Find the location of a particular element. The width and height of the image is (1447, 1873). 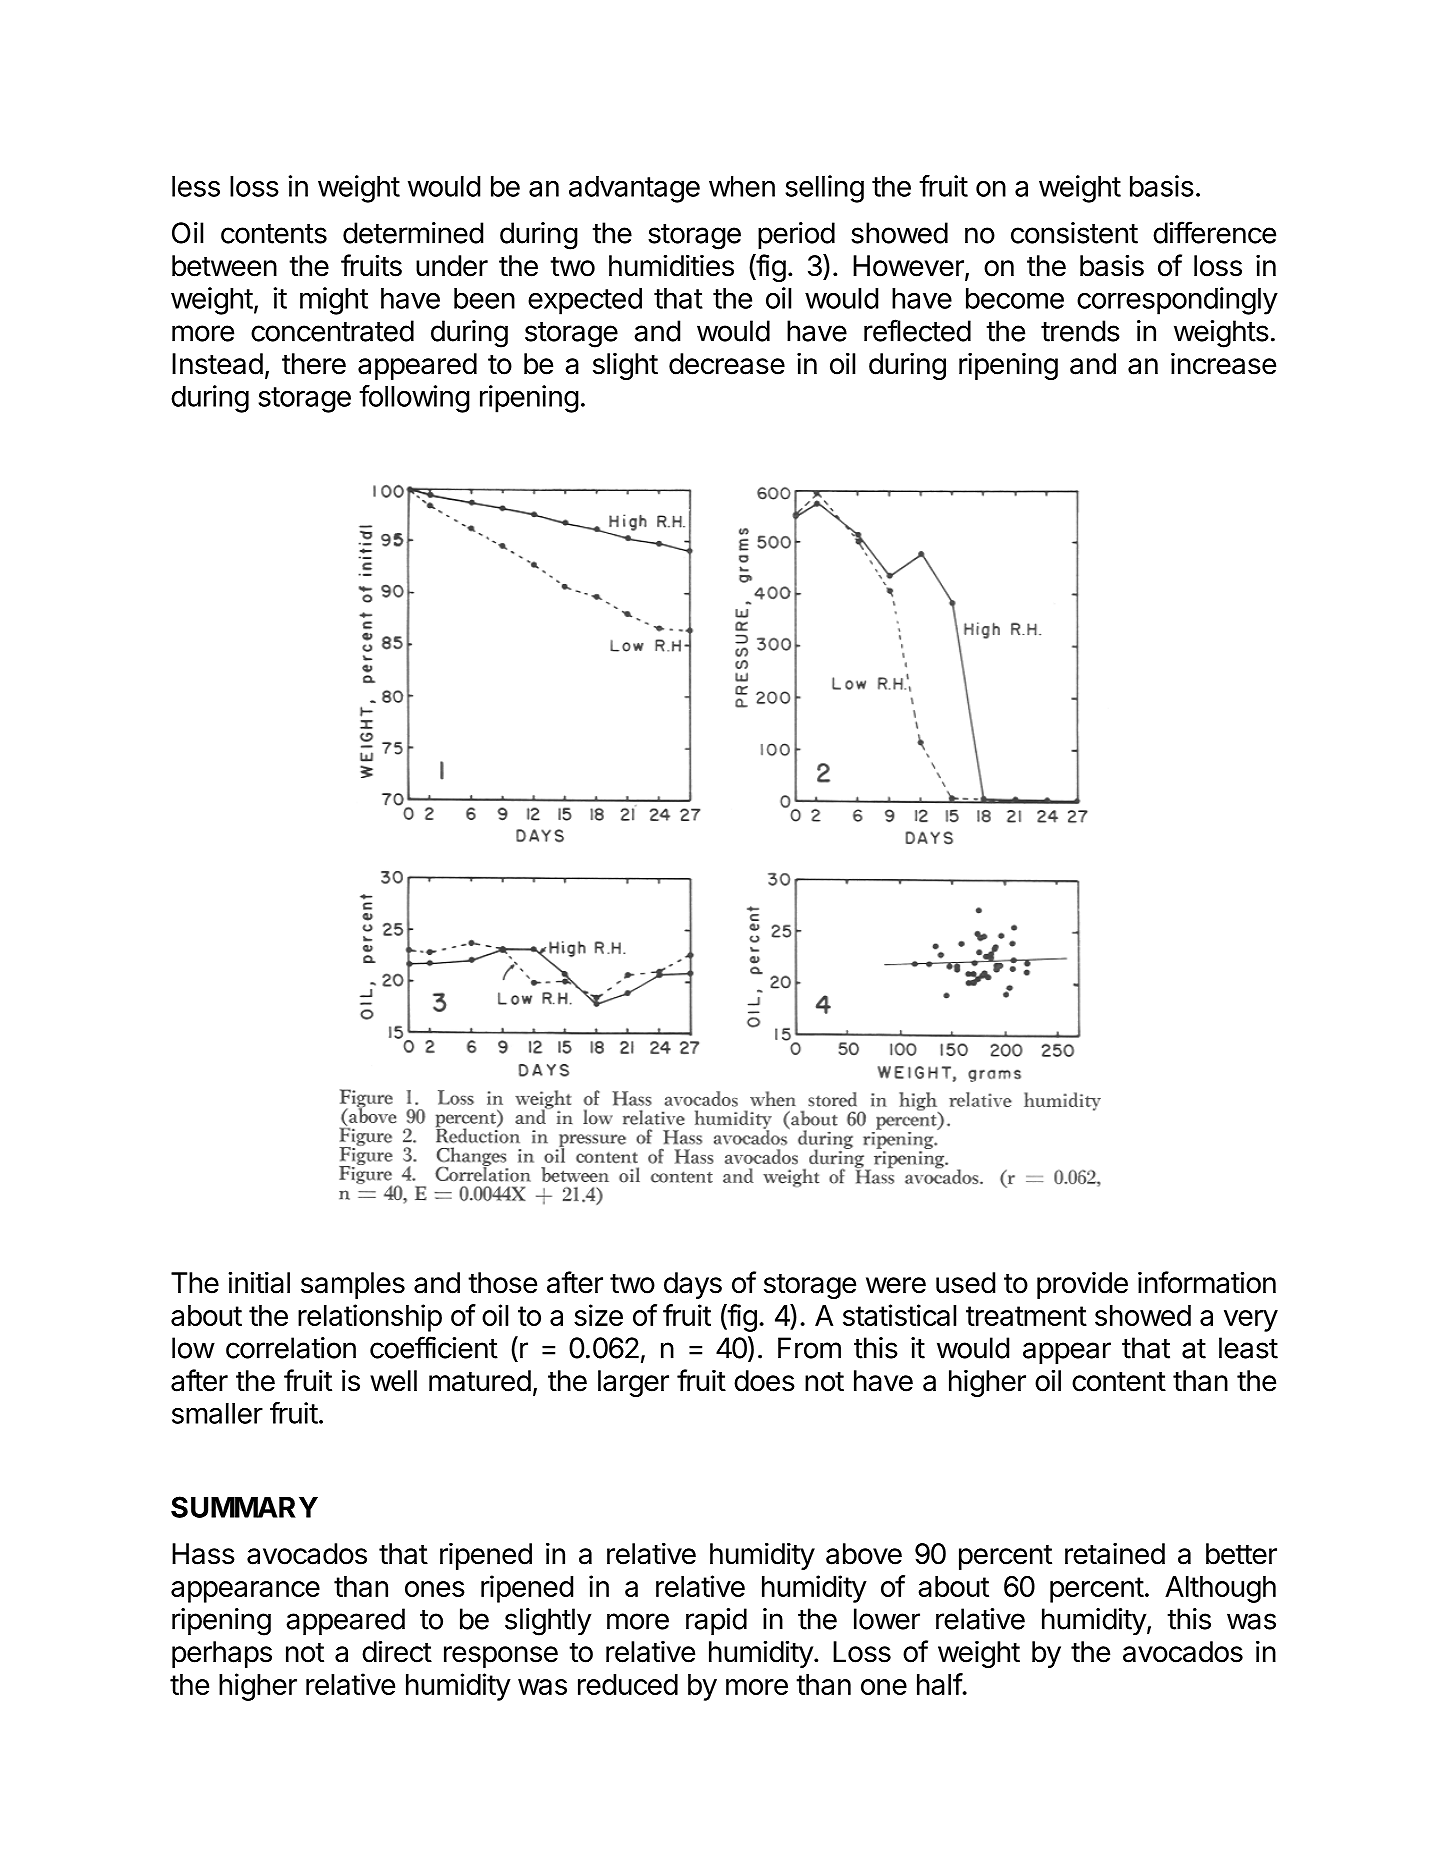

when is located at coordinates (742, 186).
